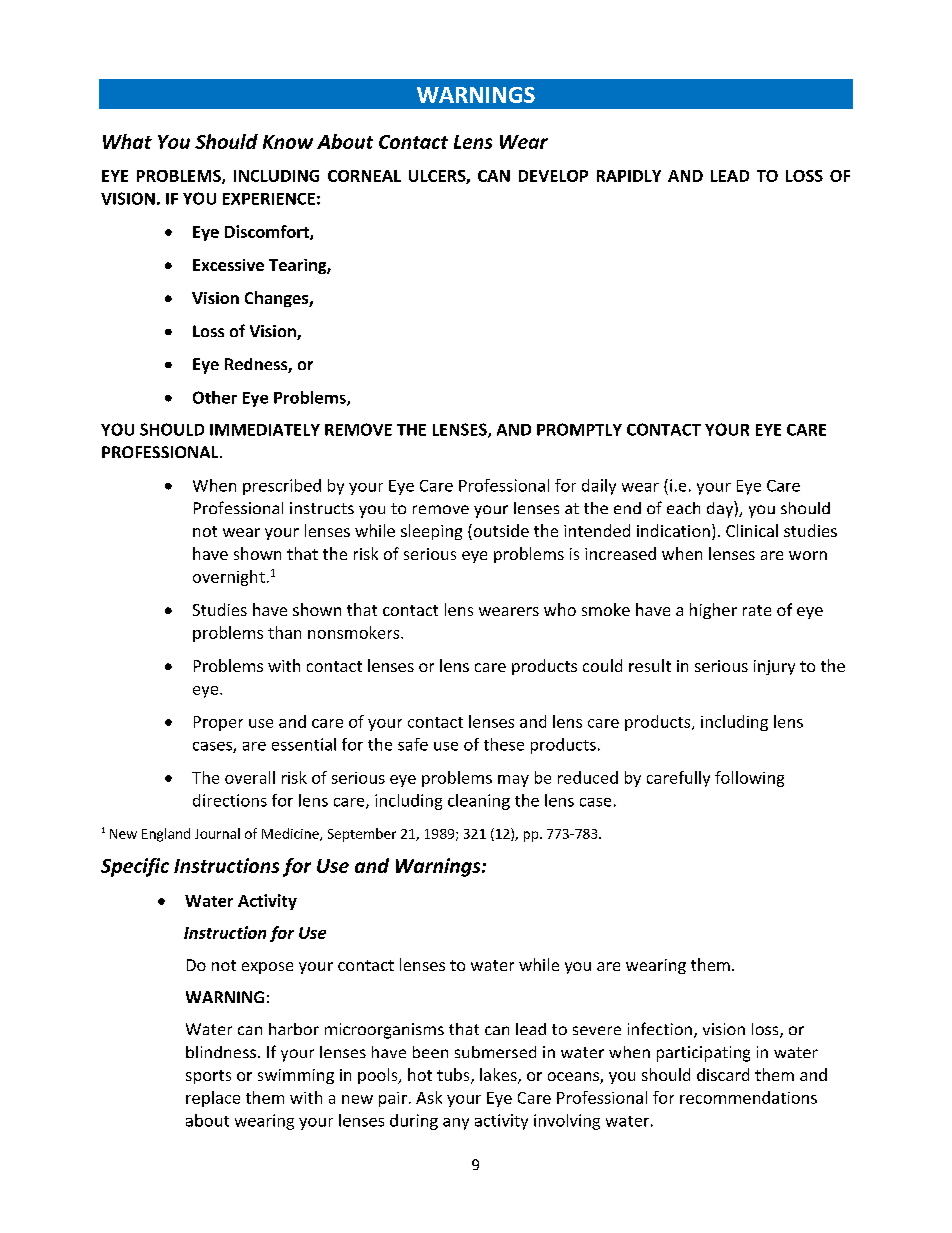  I want to click on following, so click(749, 779).
